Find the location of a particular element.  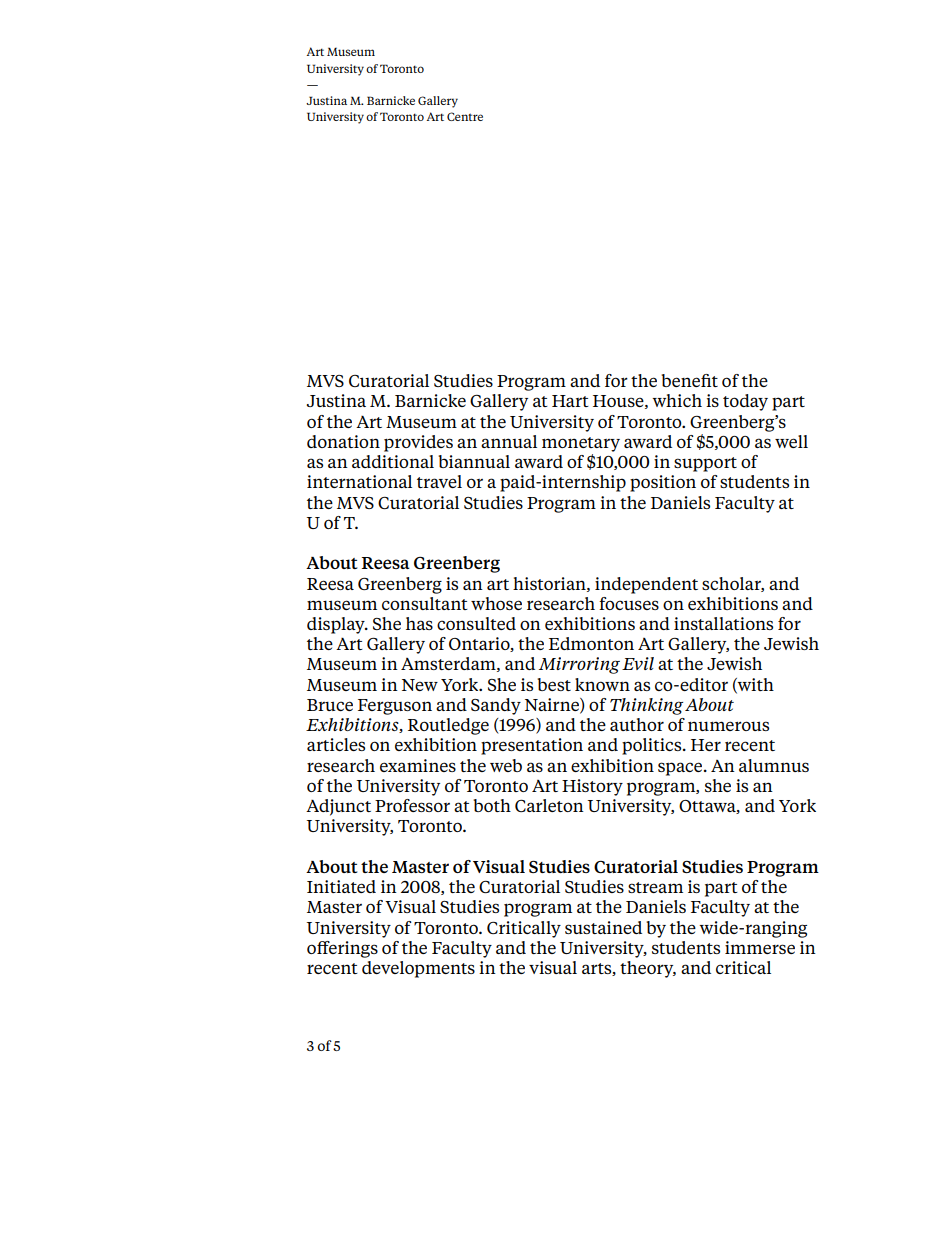

today is located at coordinates (745, 402).
